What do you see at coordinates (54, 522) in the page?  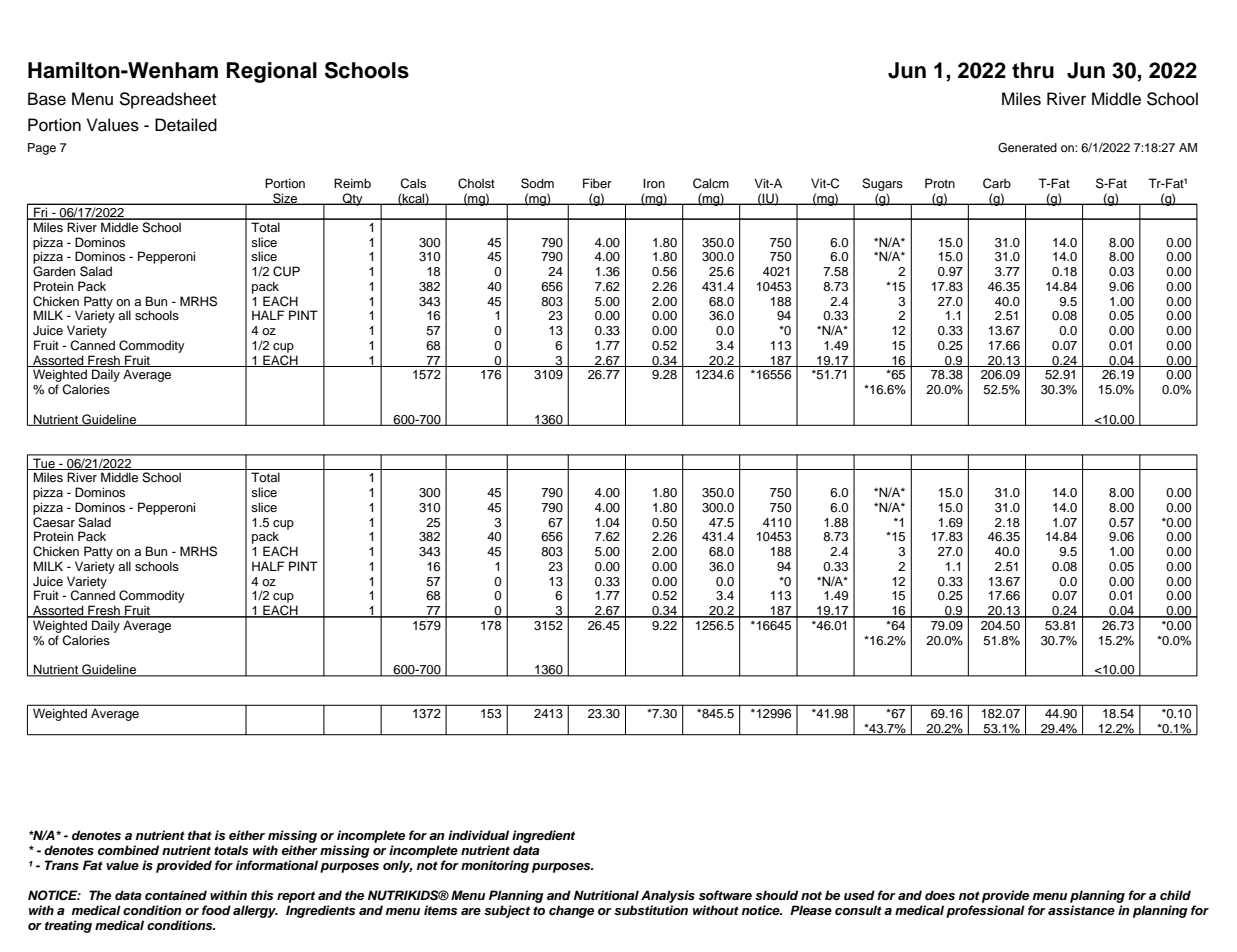 I see `Caesar` at bounding box center [54, 522].
